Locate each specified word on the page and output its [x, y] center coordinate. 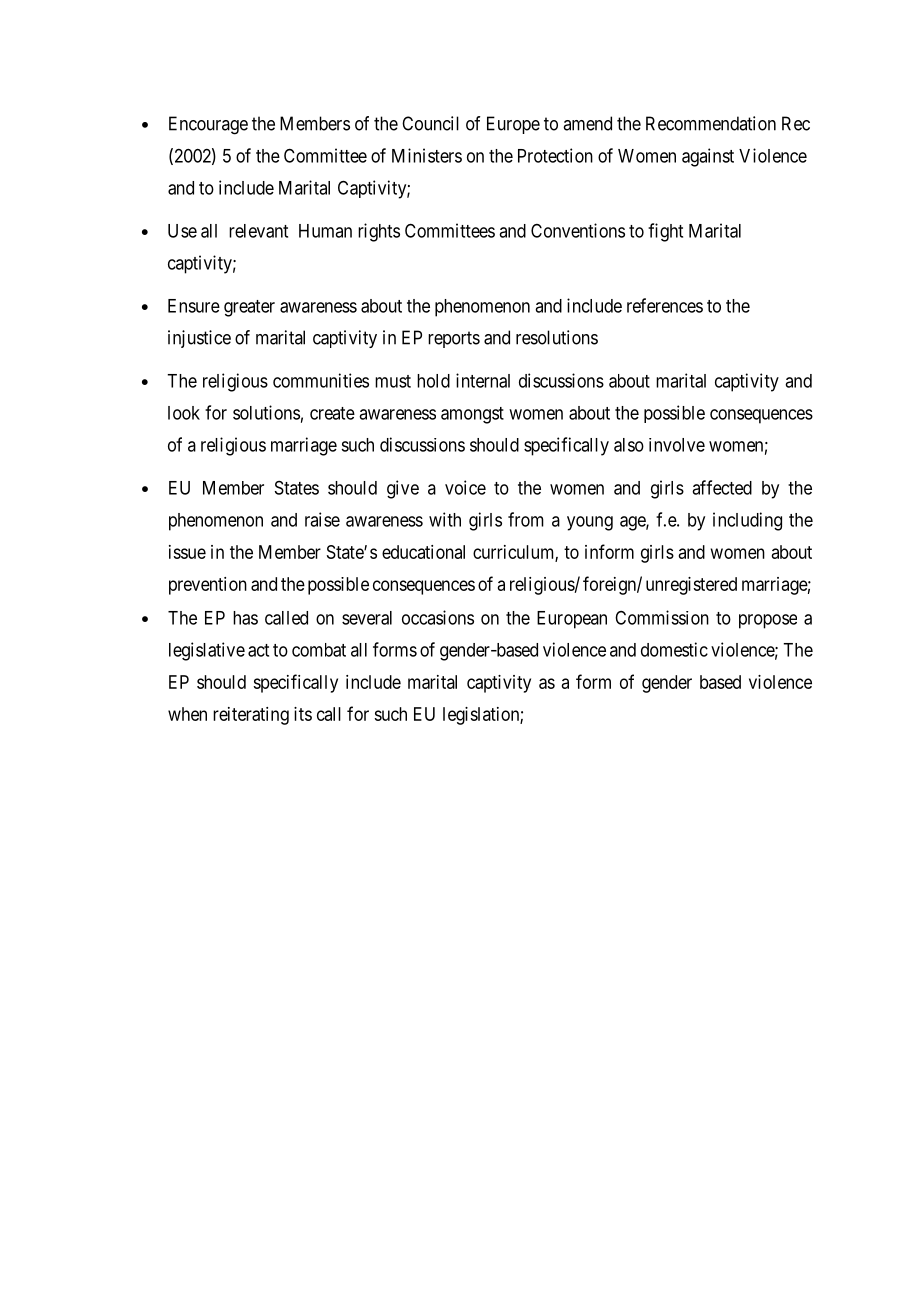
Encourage [208, 125]
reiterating [251, 716]
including [747, 521]
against [708, 157]
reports [454, 339]
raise [322, 519]
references [665, 305]
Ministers [427, 155]
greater [249, 308]
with [445, 519]
